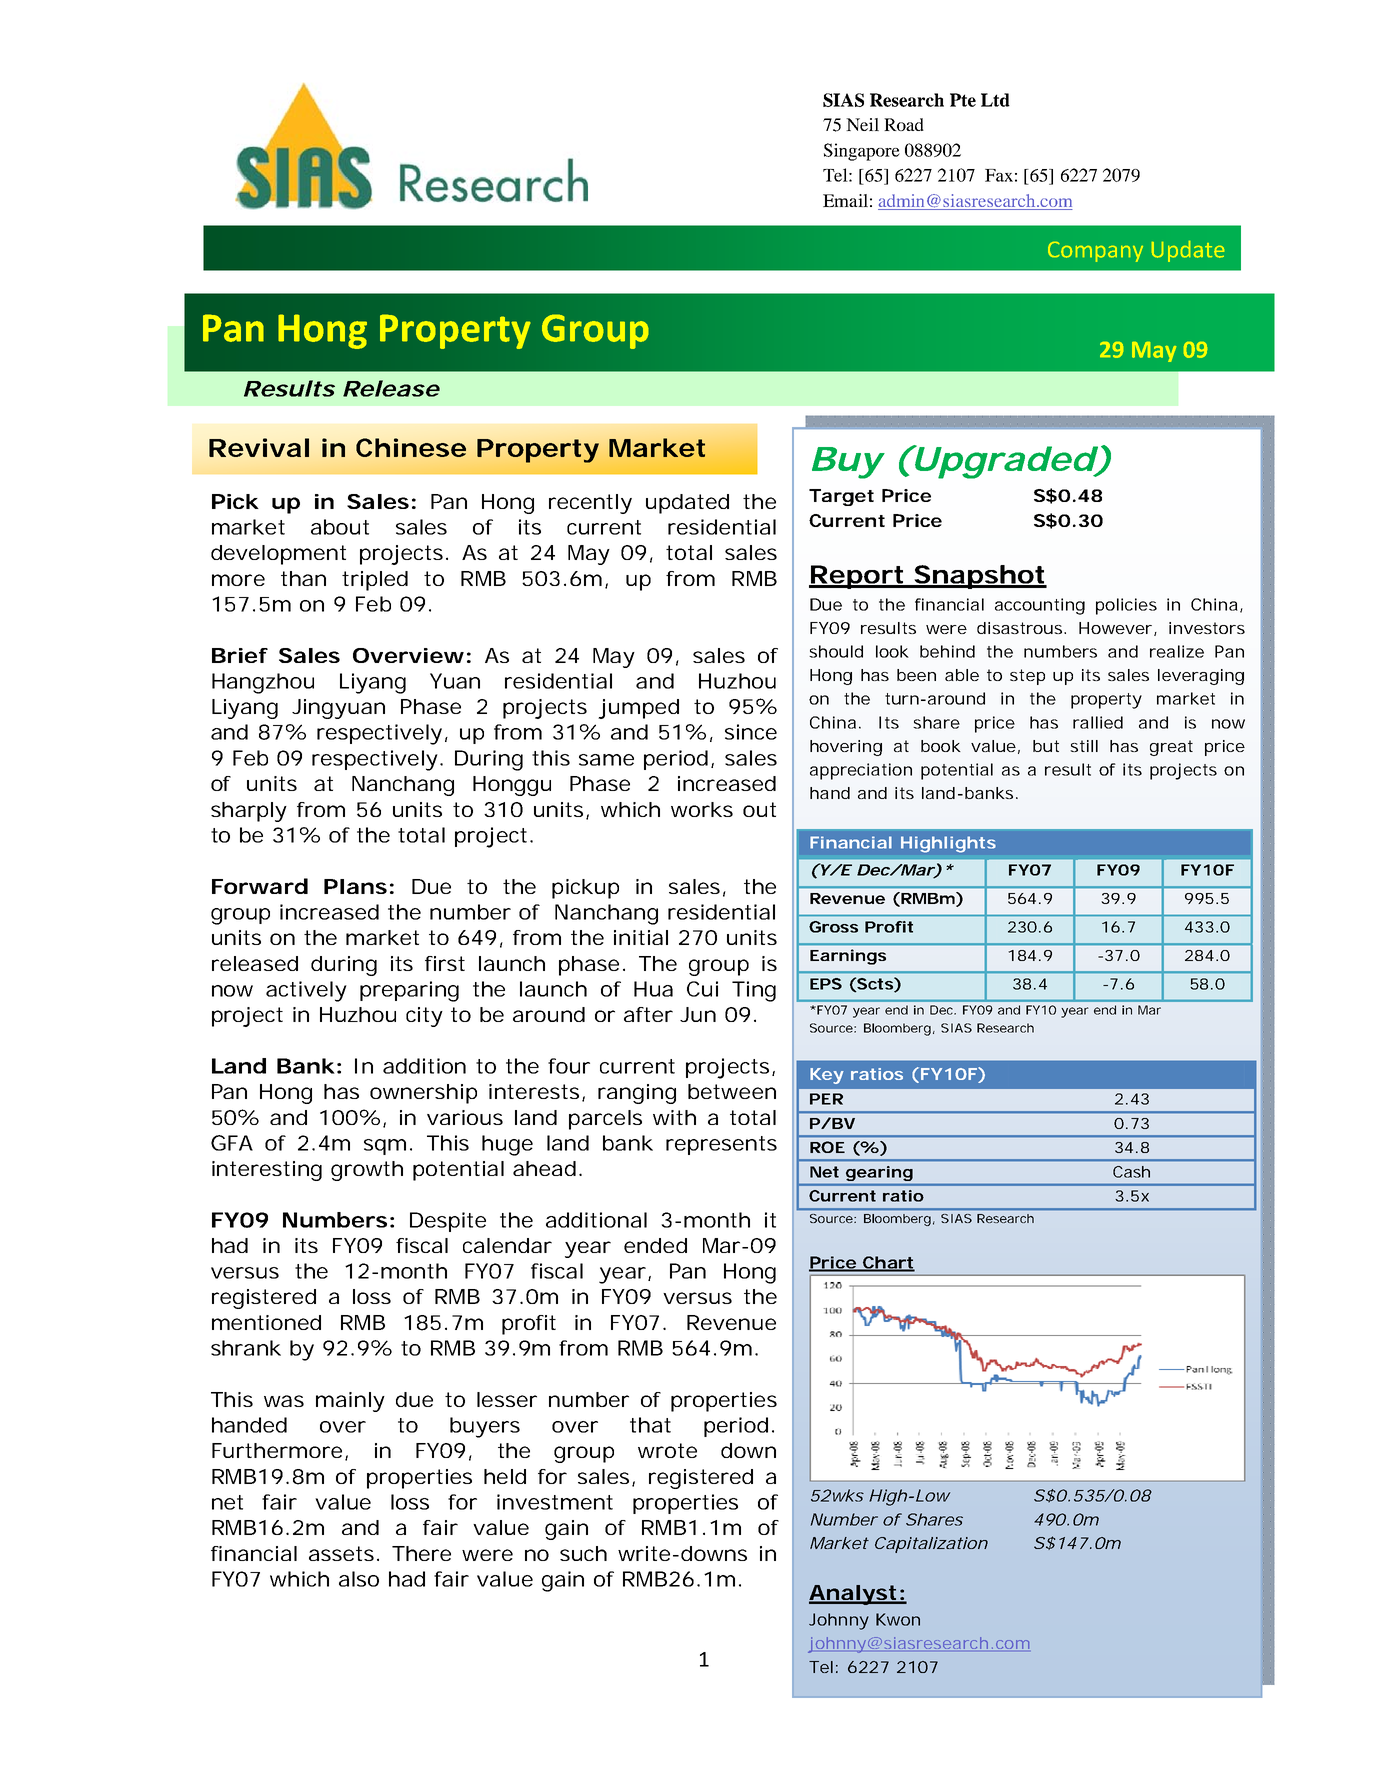  Describe the element at coordinates (1098, 722) in the screenshot. I see `rallied` at that location.
